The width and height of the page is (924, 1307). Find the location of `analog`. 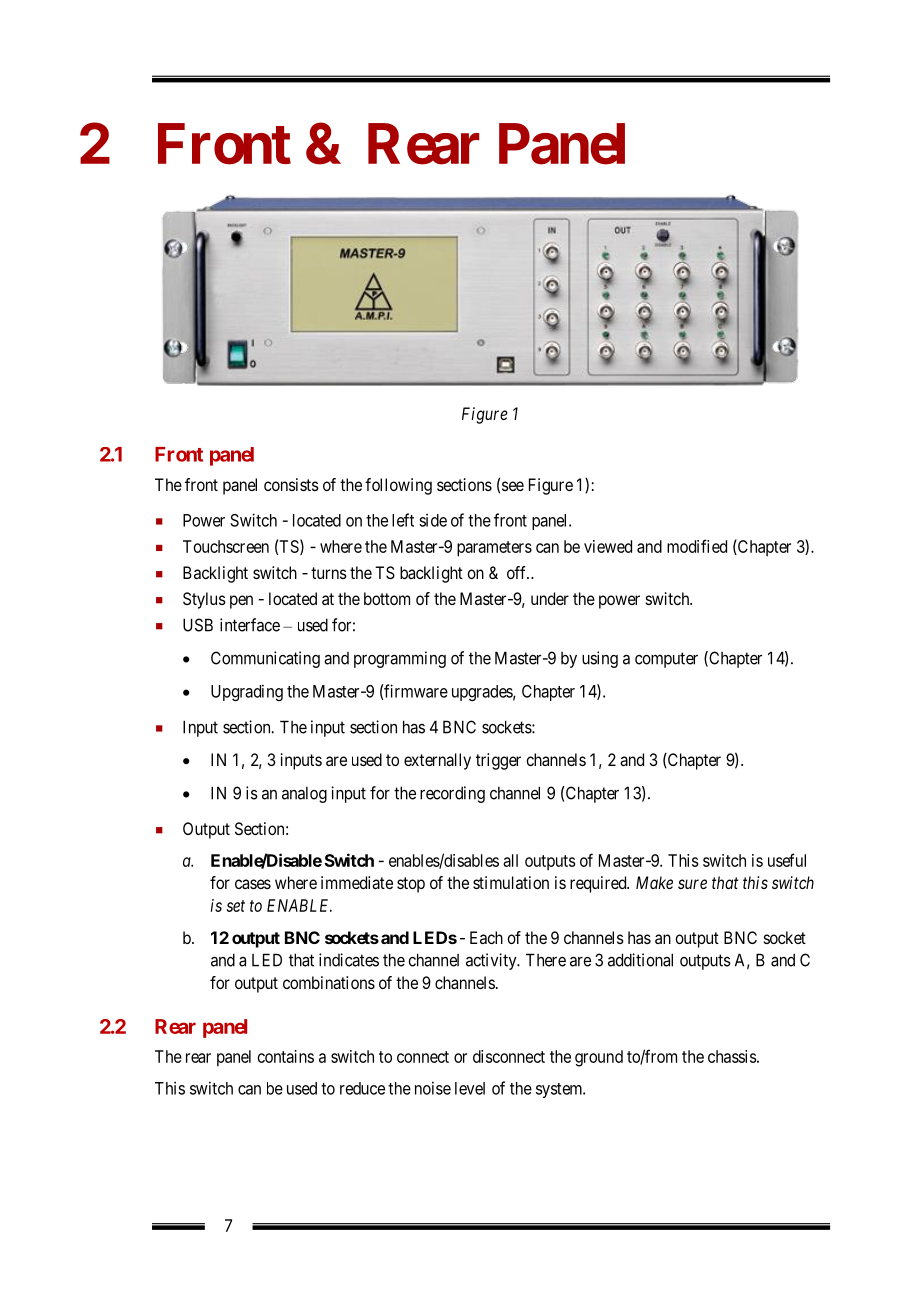

analog is located at coordinates (304, 795).
